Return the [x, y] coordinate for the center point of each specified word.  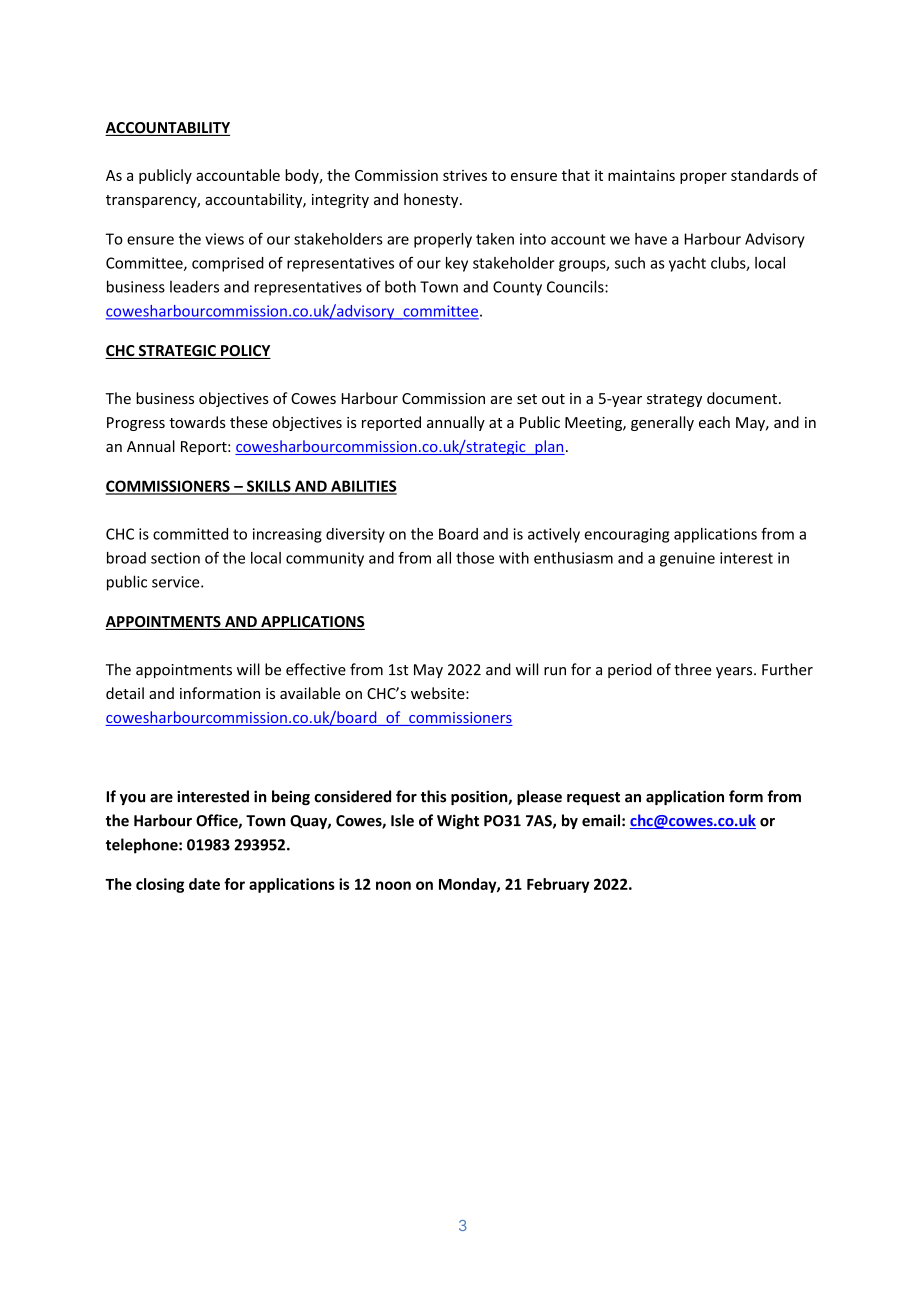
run [555, 671]
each [714, 422]
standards [765, 175]
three [693, 669]
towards [197, 422]
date [204, 884]
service [177, 582]
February [558, 885]
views [224, 239]
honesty [432, 200]
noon [393, 885]
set [527, 399]
